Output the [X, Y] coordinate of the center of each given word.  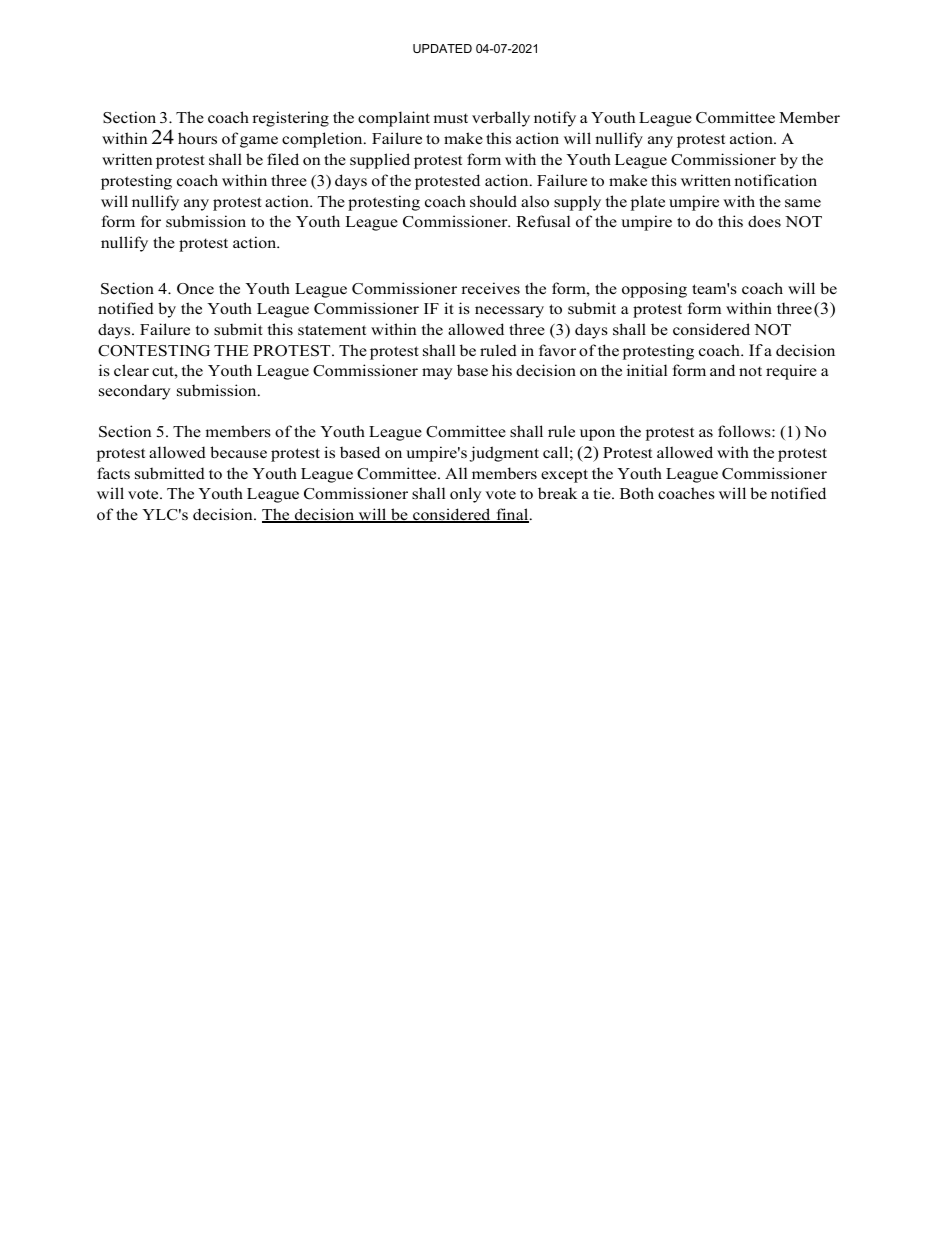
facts [113, 473]
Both [637, 493]
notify [555, 119]
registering [290, 119]
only [466, 495]
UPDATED [442, 48]
